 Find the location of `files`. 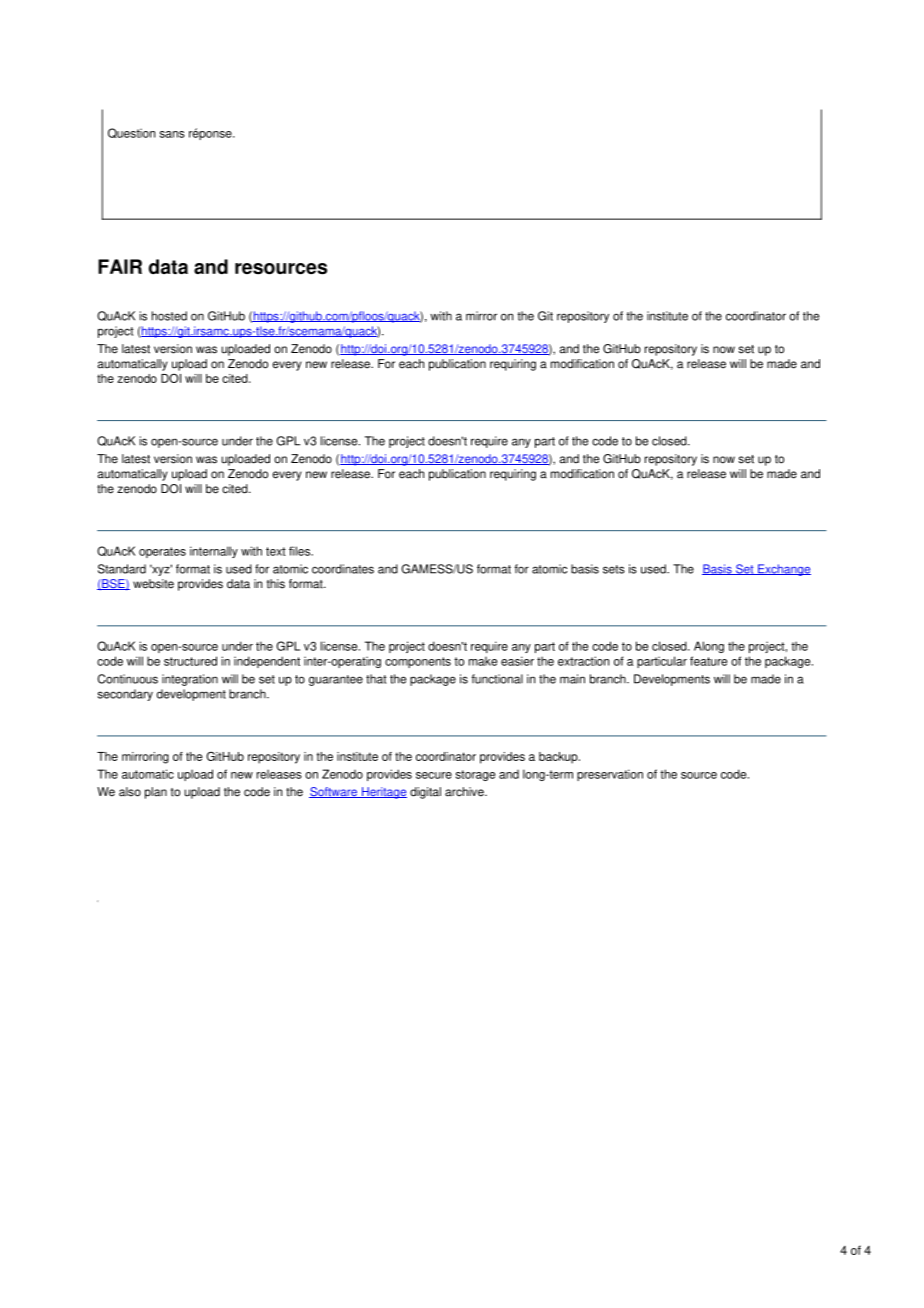

files is located at coordinates (300, 551).
